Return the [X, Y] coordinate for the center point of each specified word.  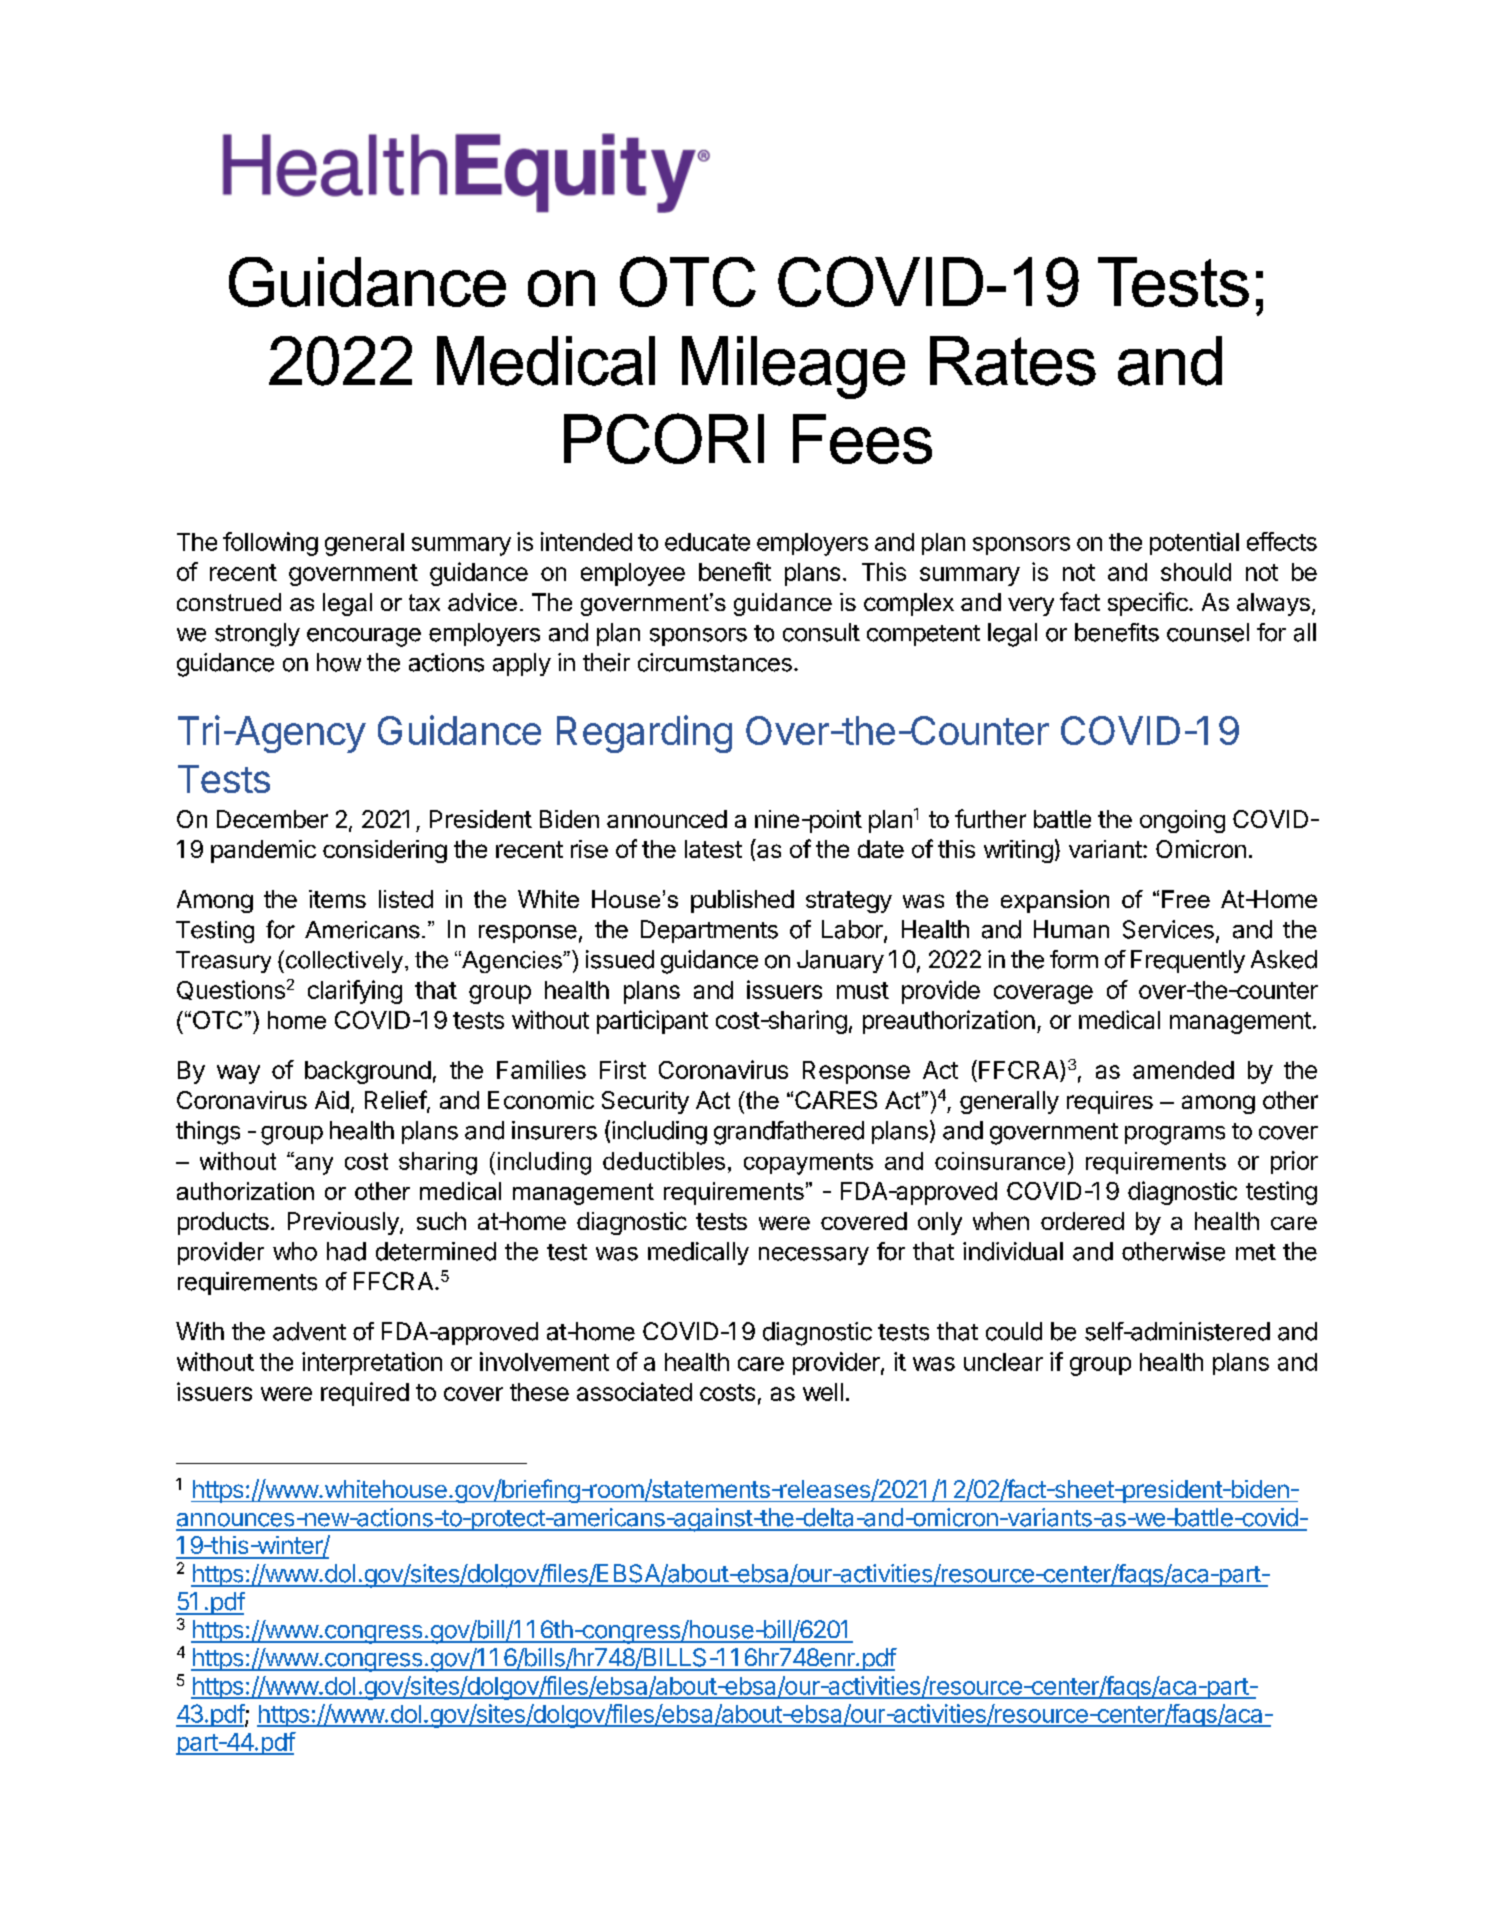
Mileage [793, 367]
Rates [1013, 361]
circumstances [715, 662]
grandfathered [789, 1133]
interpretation [372, 1363]
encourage [364, 637]
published [742, 901]
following [270, 544]
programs [1175, 1135]
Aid [332, 1100]
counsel [1208, 632]
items [337, 899]
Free [1186, 899]
